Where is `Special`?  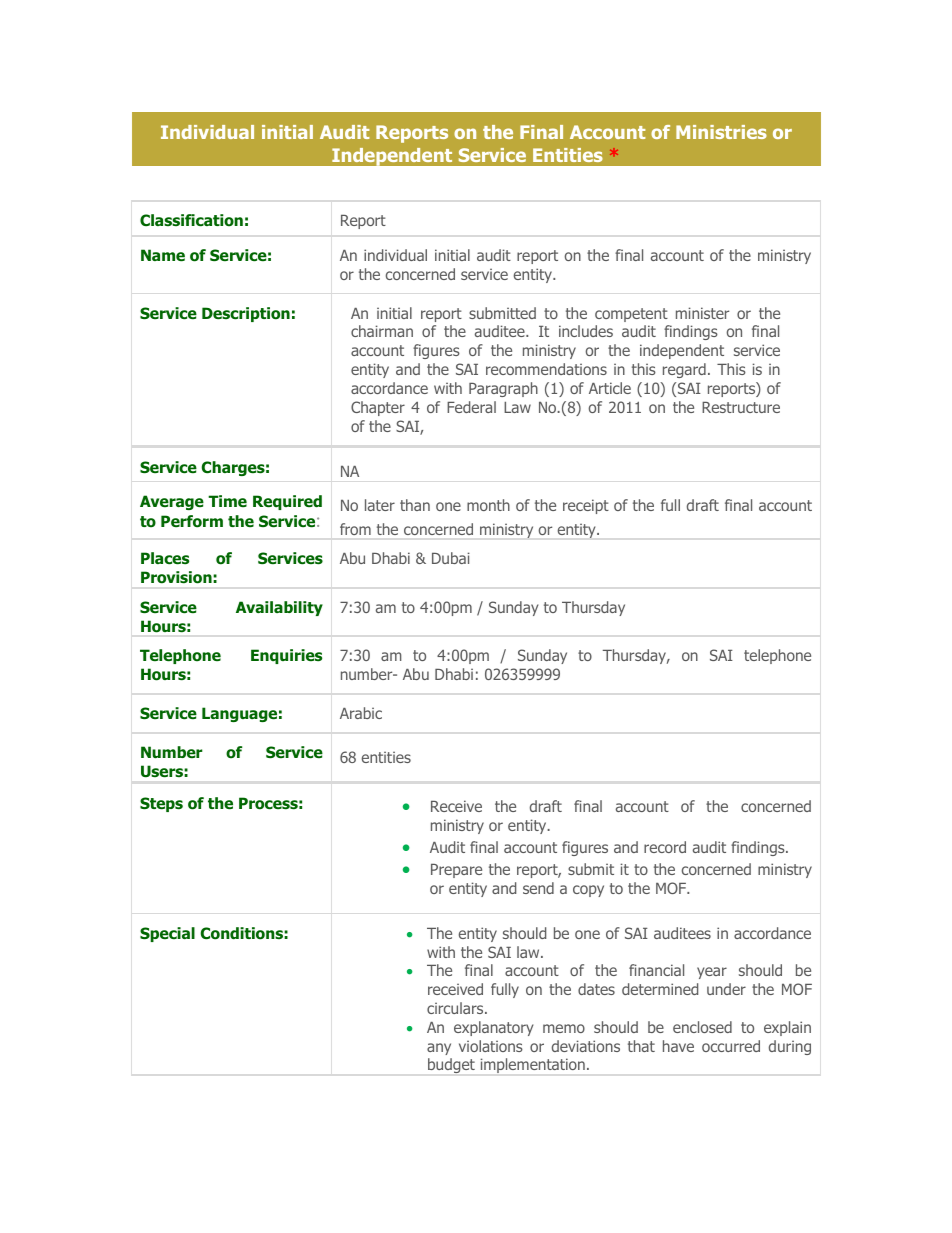 Special is located at coordinates (167, 934).
